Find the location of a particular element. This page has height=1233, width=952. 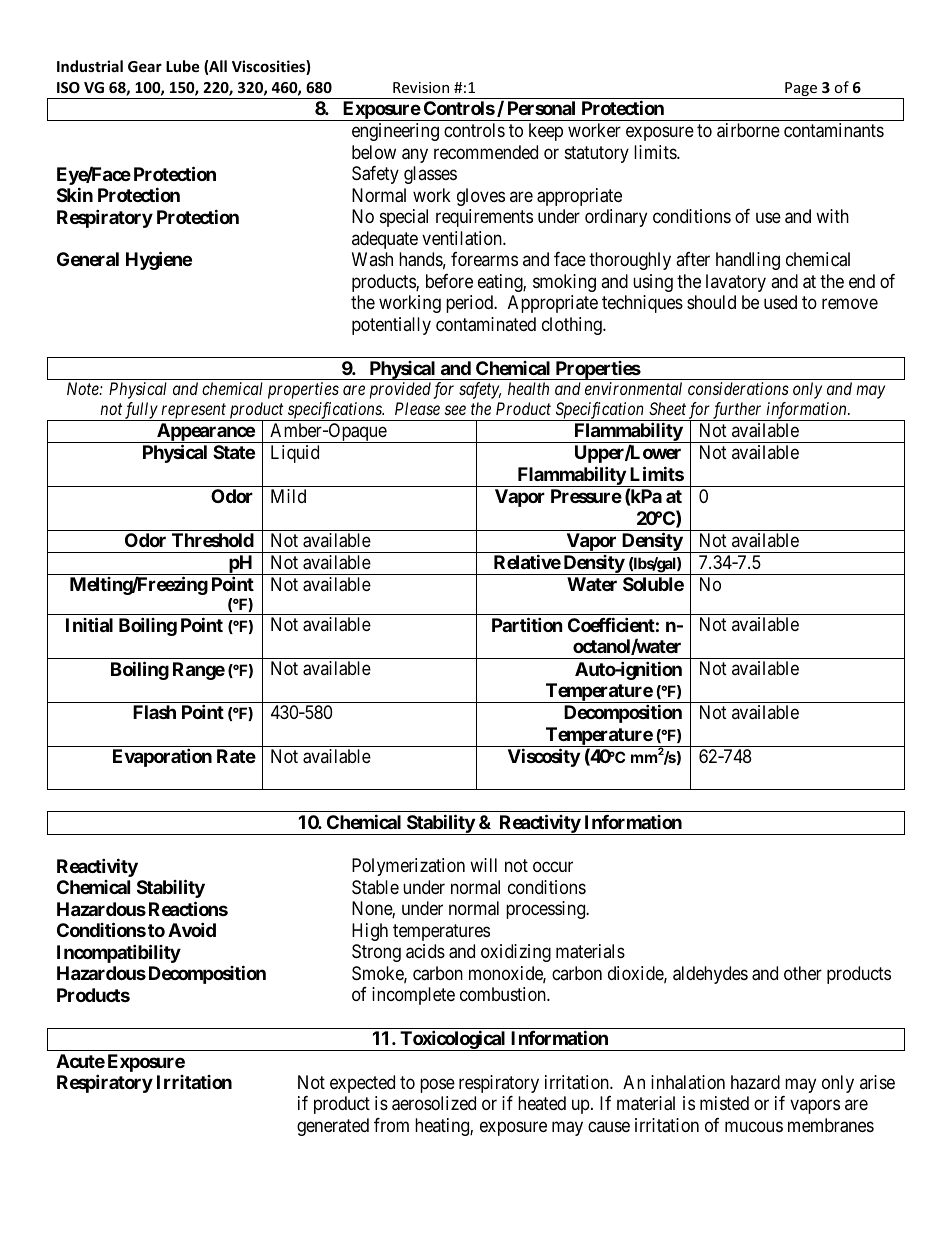

mucous is located at coordinates (754, 1126).
